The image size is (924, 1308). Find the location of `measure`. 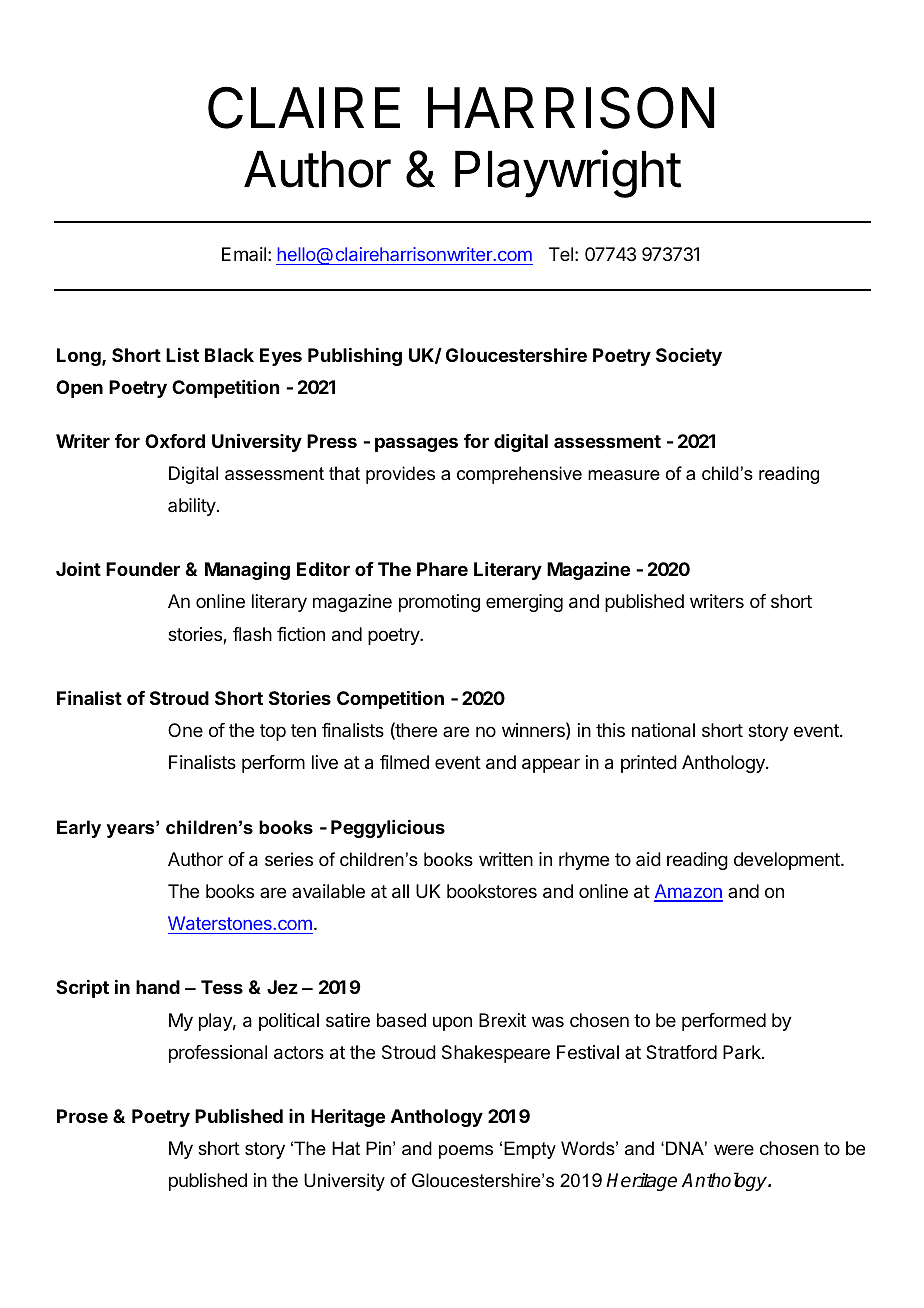

measure is located at coordinates (624, 475).
